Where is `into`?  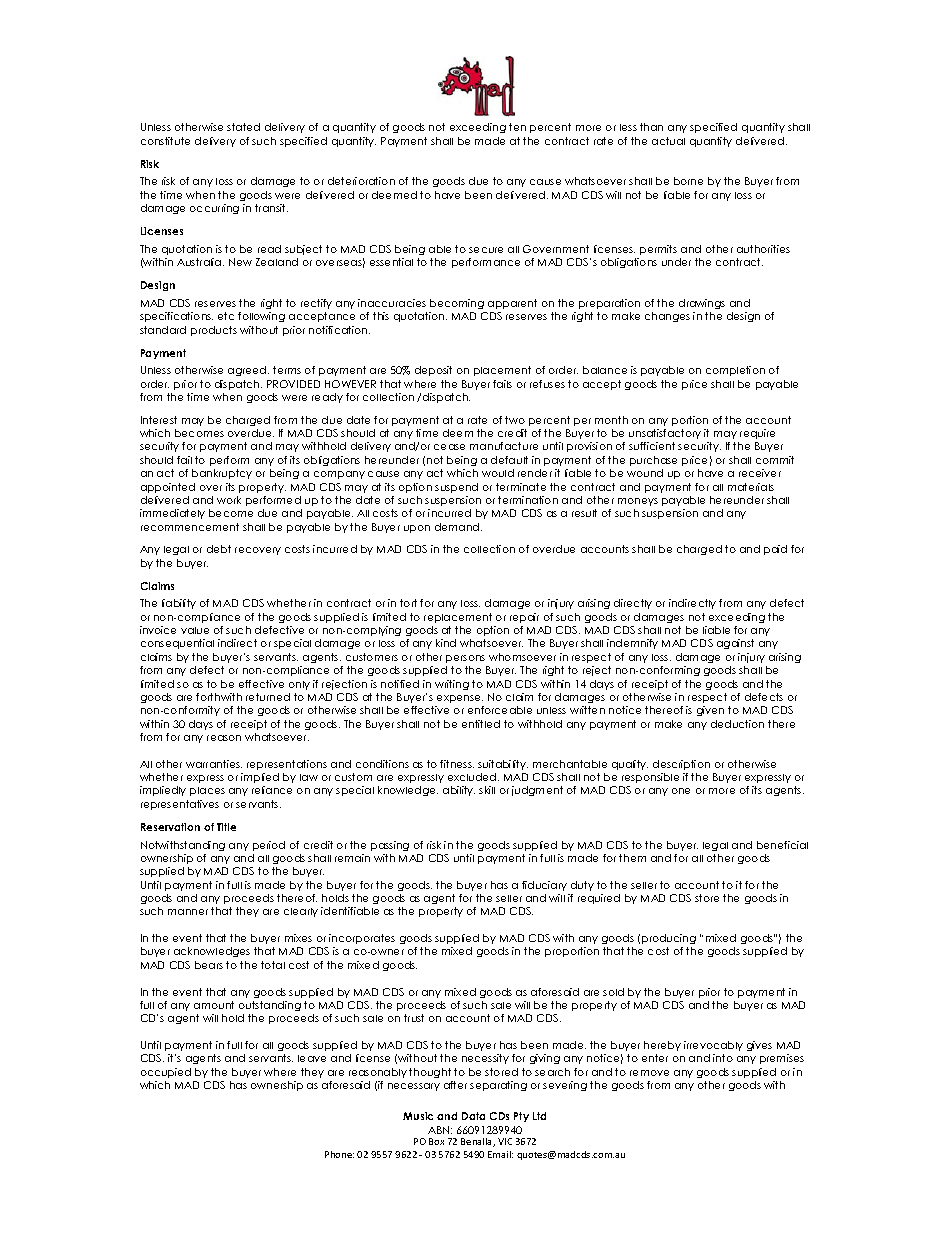
into is located at coordinates (723, 1058).
